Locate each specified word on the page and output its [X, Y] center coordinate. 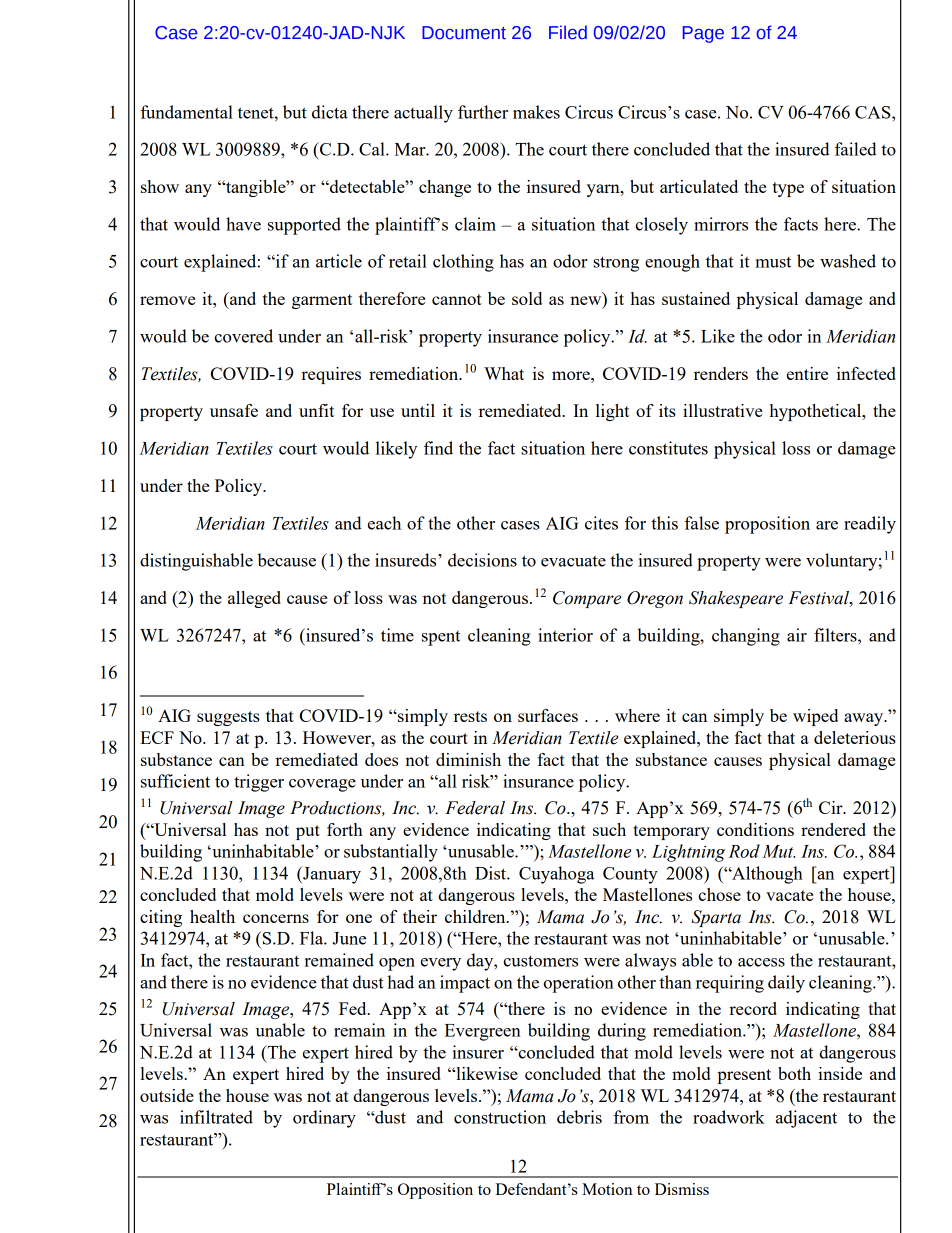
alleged [254, 599]
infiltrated [216, 1117]
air [797, 635]
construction [500, 1117]
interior [565, 635]
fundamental [186, 112]
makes [536, 112]
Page [703, 34]
